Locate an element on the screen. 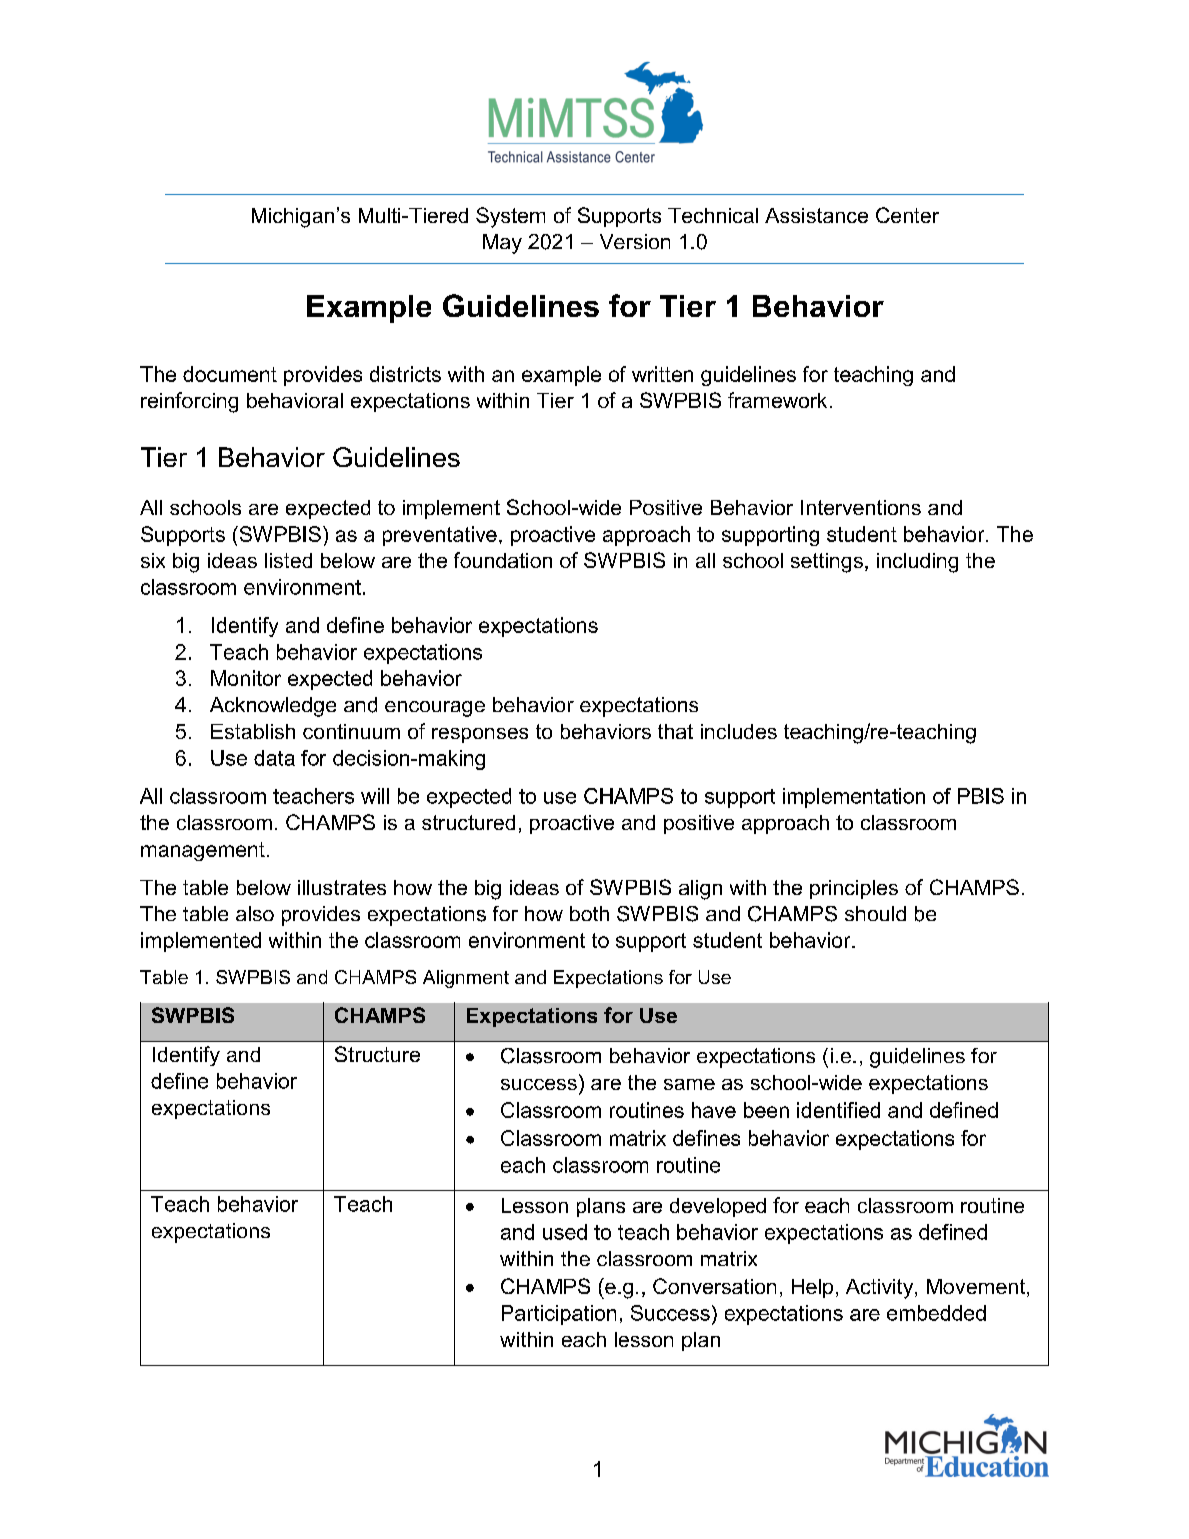 This screenshot has width=1189, height=1539. May is located at coordinates (502, 244).
